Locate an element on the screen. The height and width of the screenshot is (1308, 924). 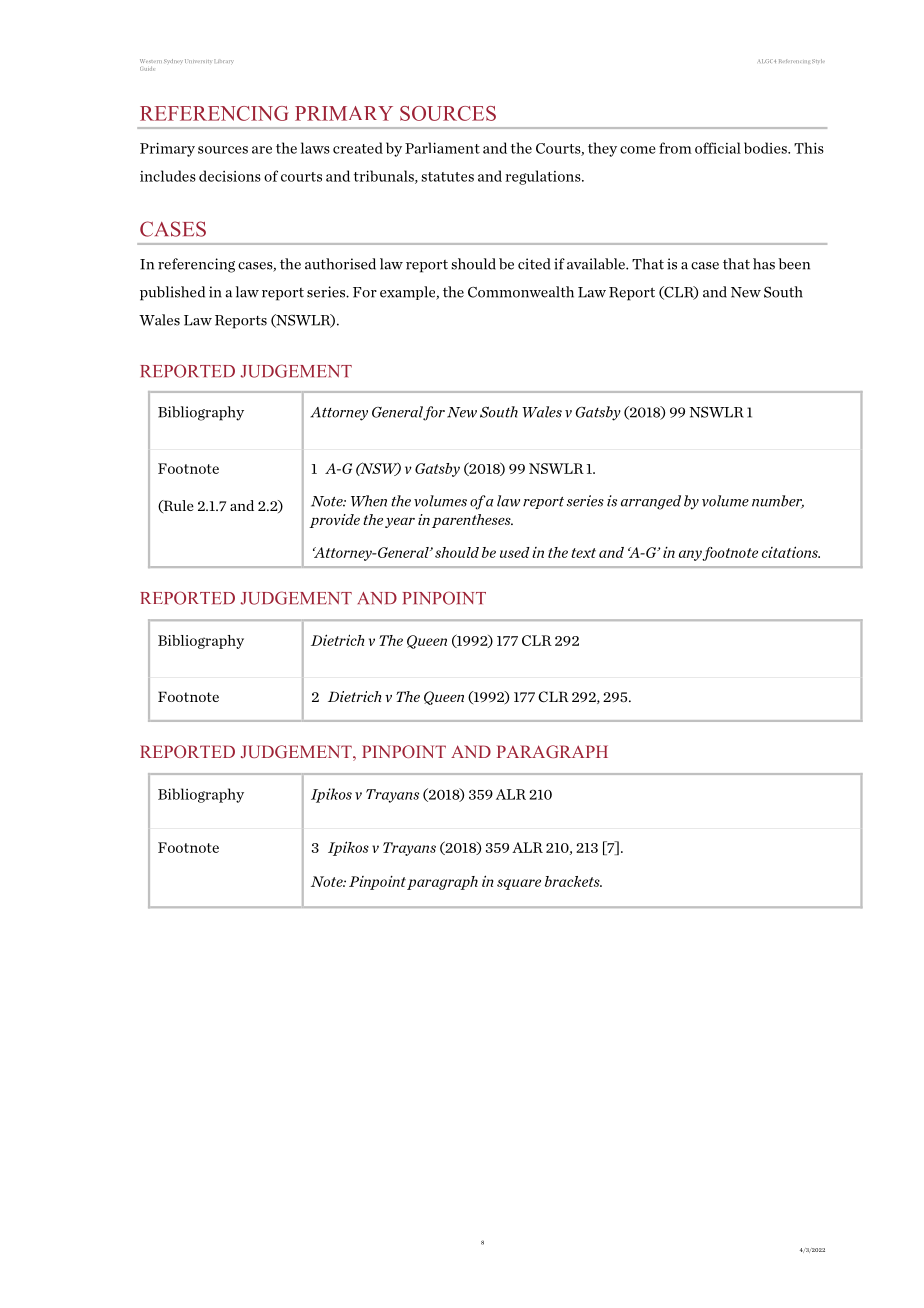
year is located at coordinates (400, 523).
